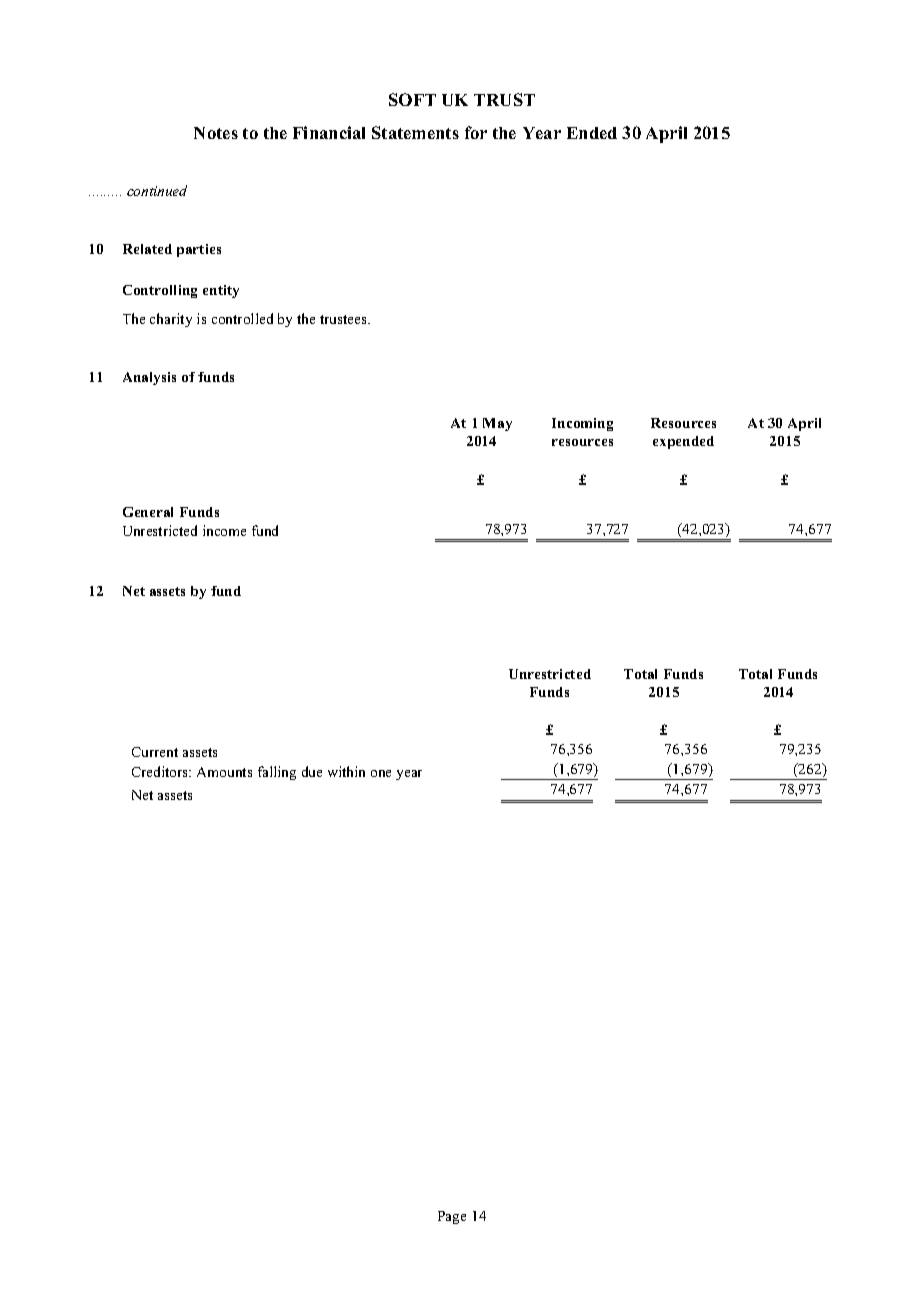 Image resolution: width=924 pixels, height=1308 pixels. What do you see at coordinates (216, 133) in the image?
I see `Notes` at bounding box center [216, 133].
